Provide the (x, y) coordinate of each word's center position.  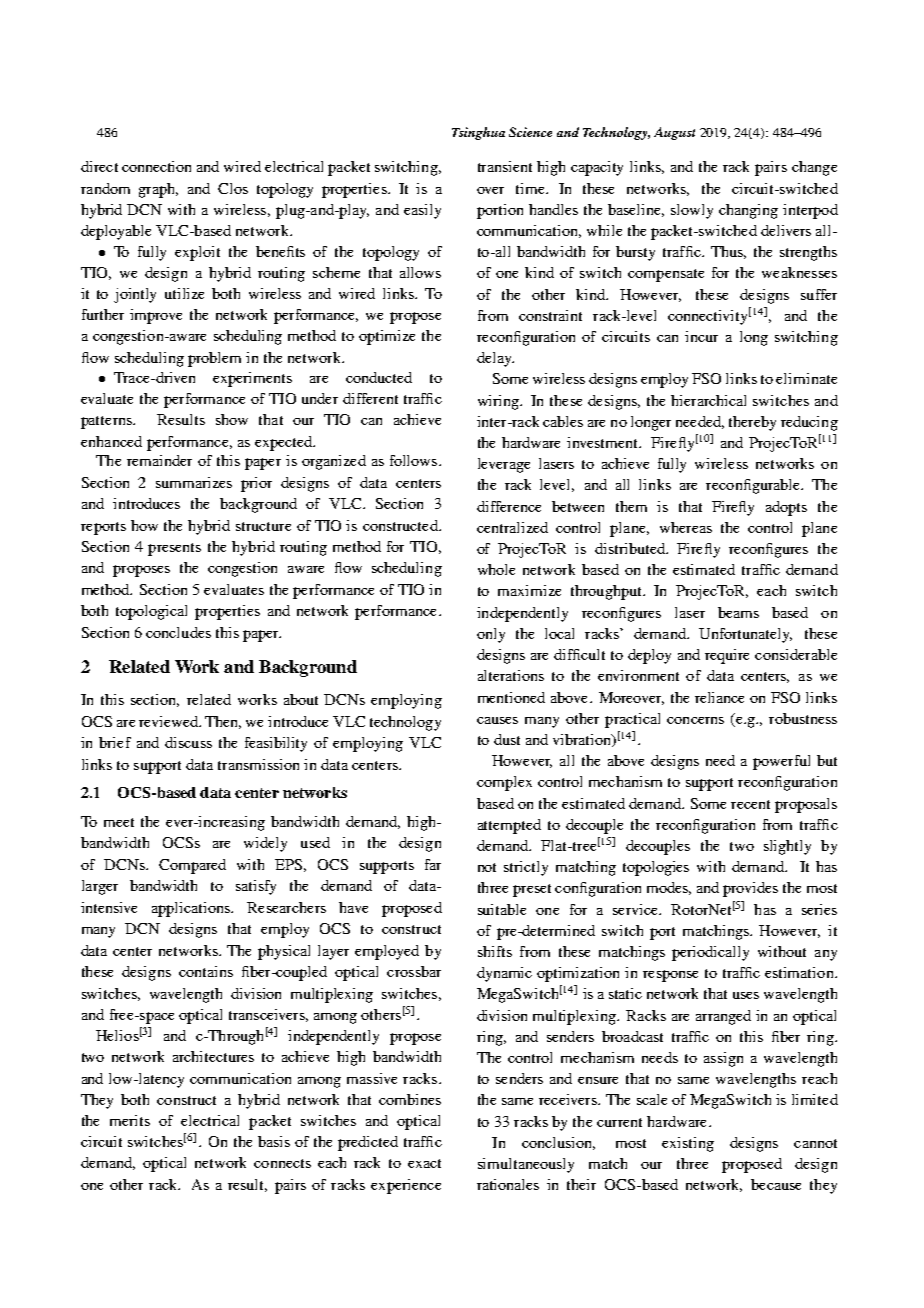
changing (748, 211)
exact (424, 1163)
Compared (192, 866)
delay (495, 359)
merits (130, 1120)
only (491, 635)
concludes (178, 632)
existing (688, 1144)
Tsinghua (478, 133)
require (727, 656)
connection (156, 166)
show (232, 419)
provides (750, 889)
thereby (752, 423)
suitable (502, 909)
